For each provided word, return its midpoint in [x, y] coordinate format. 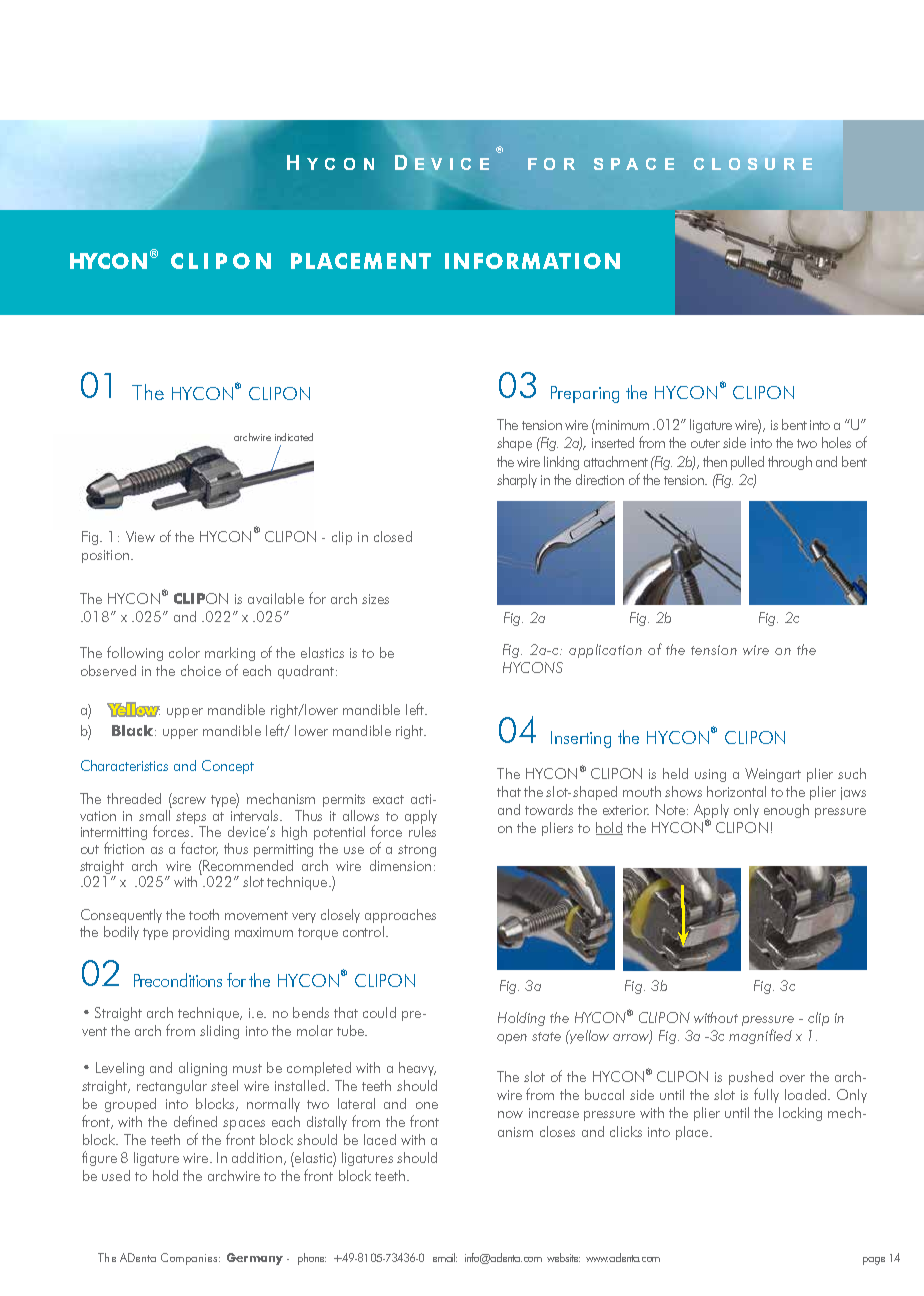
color [184, 652]
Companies [190, 1259]
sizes [375, 599]
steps [192, 819]
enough [786, 811]
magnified [760, 1036]
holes [836, 442]
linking [561, 463]
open [512, 1039]
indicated [294, 437]
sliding [219, 1032]
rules [422, 831]
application [605, 651]
